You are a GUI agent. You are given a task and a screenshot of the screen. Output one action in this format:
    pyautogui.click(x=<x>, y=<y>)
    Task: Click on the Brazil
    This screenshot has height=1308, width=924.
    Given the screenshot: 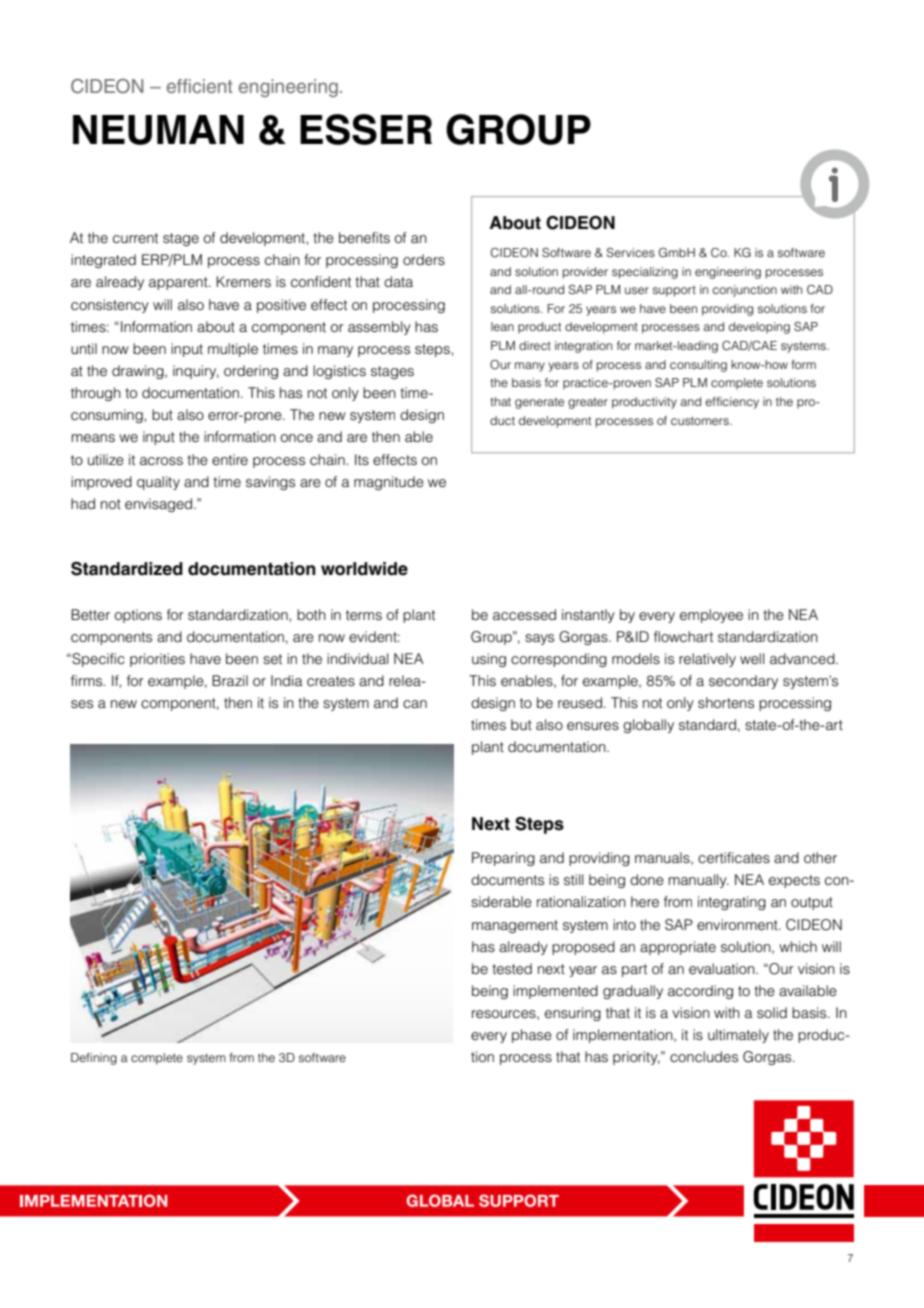 What is the action you would take?
    pyautogui.click(x=230, y=680)
